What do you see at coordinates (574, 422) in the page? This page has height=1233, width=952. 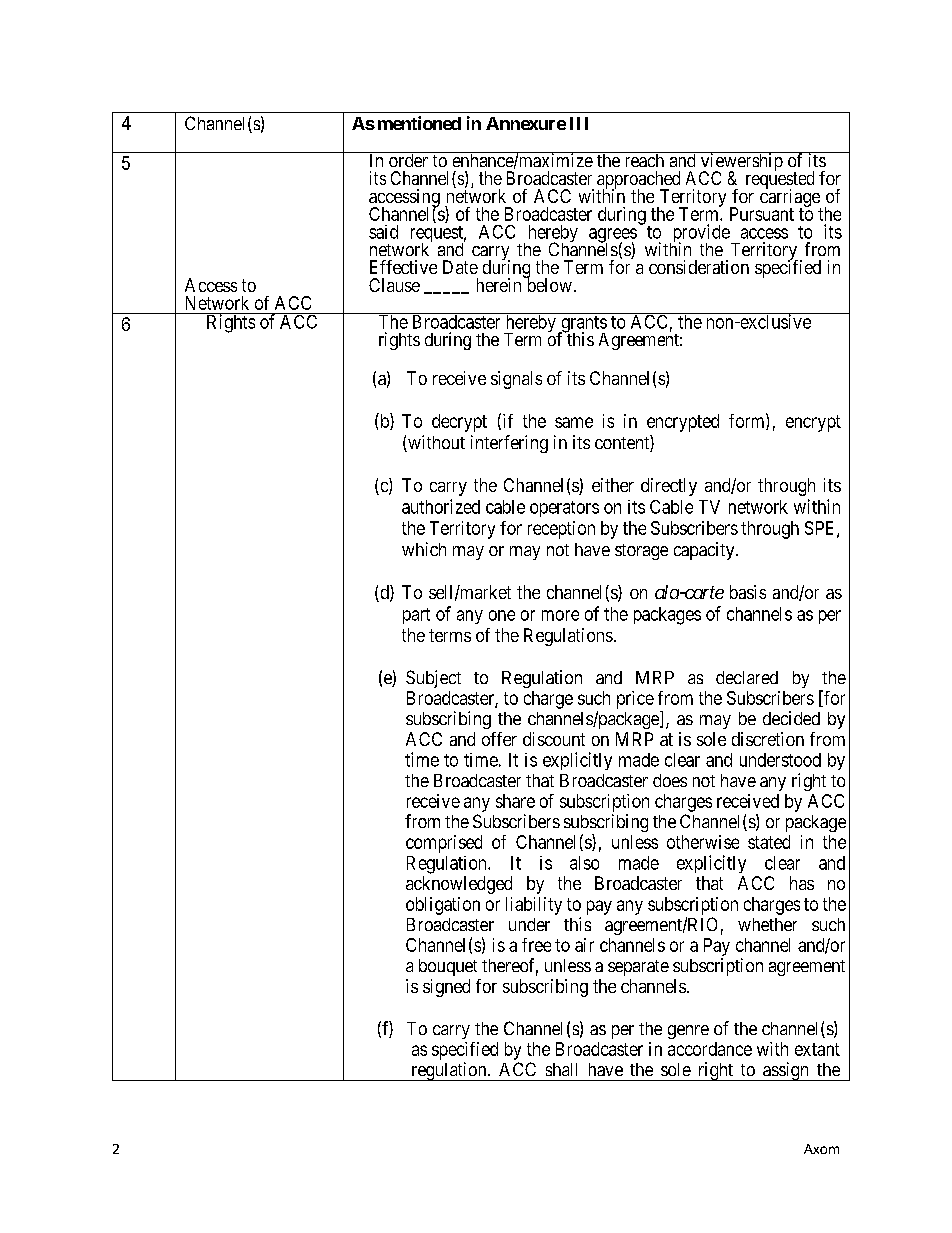 I see `same` at bounding box center [574, 422].
